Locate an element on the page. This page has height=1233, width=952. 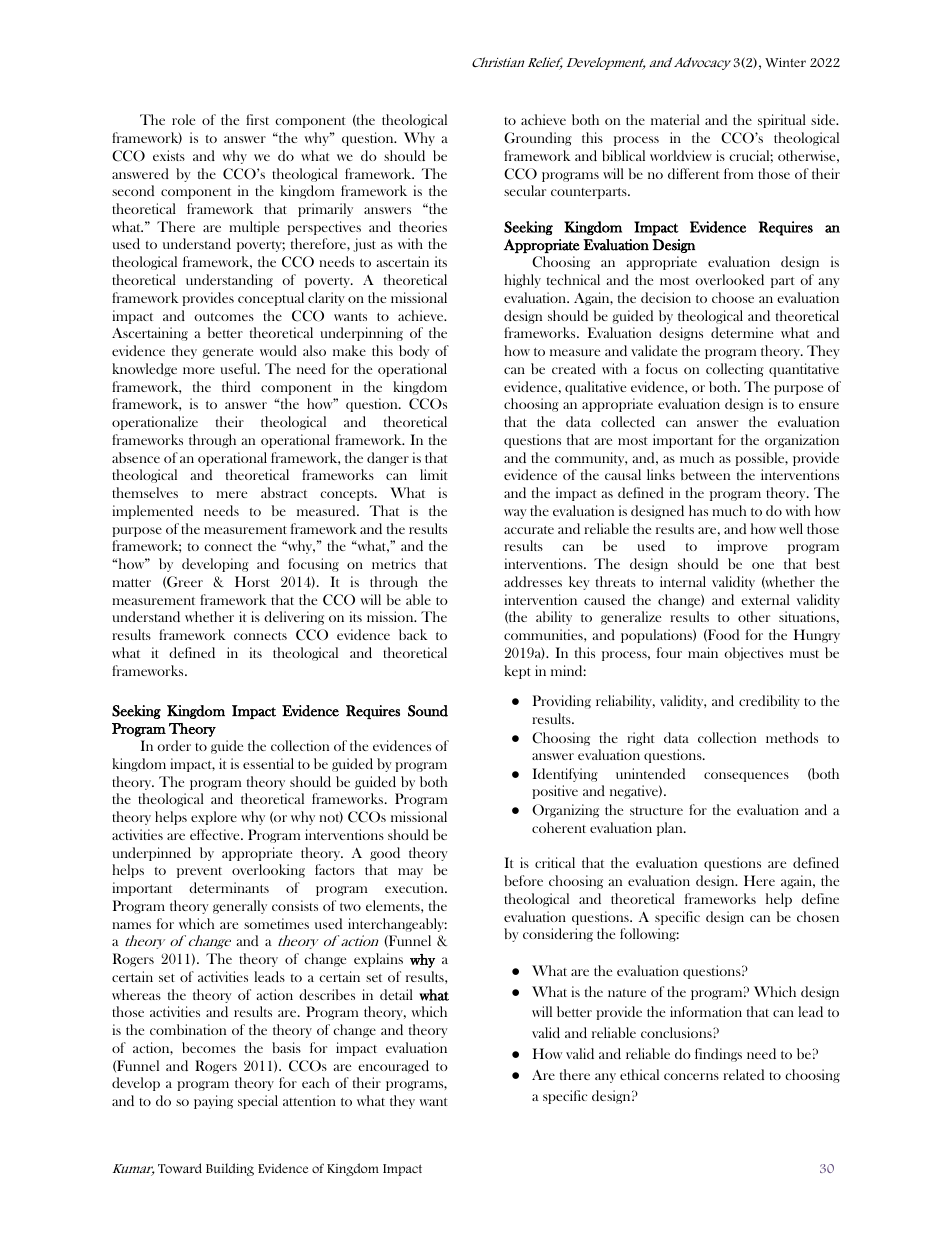
spiritual is located at coordinates (782, 121).
